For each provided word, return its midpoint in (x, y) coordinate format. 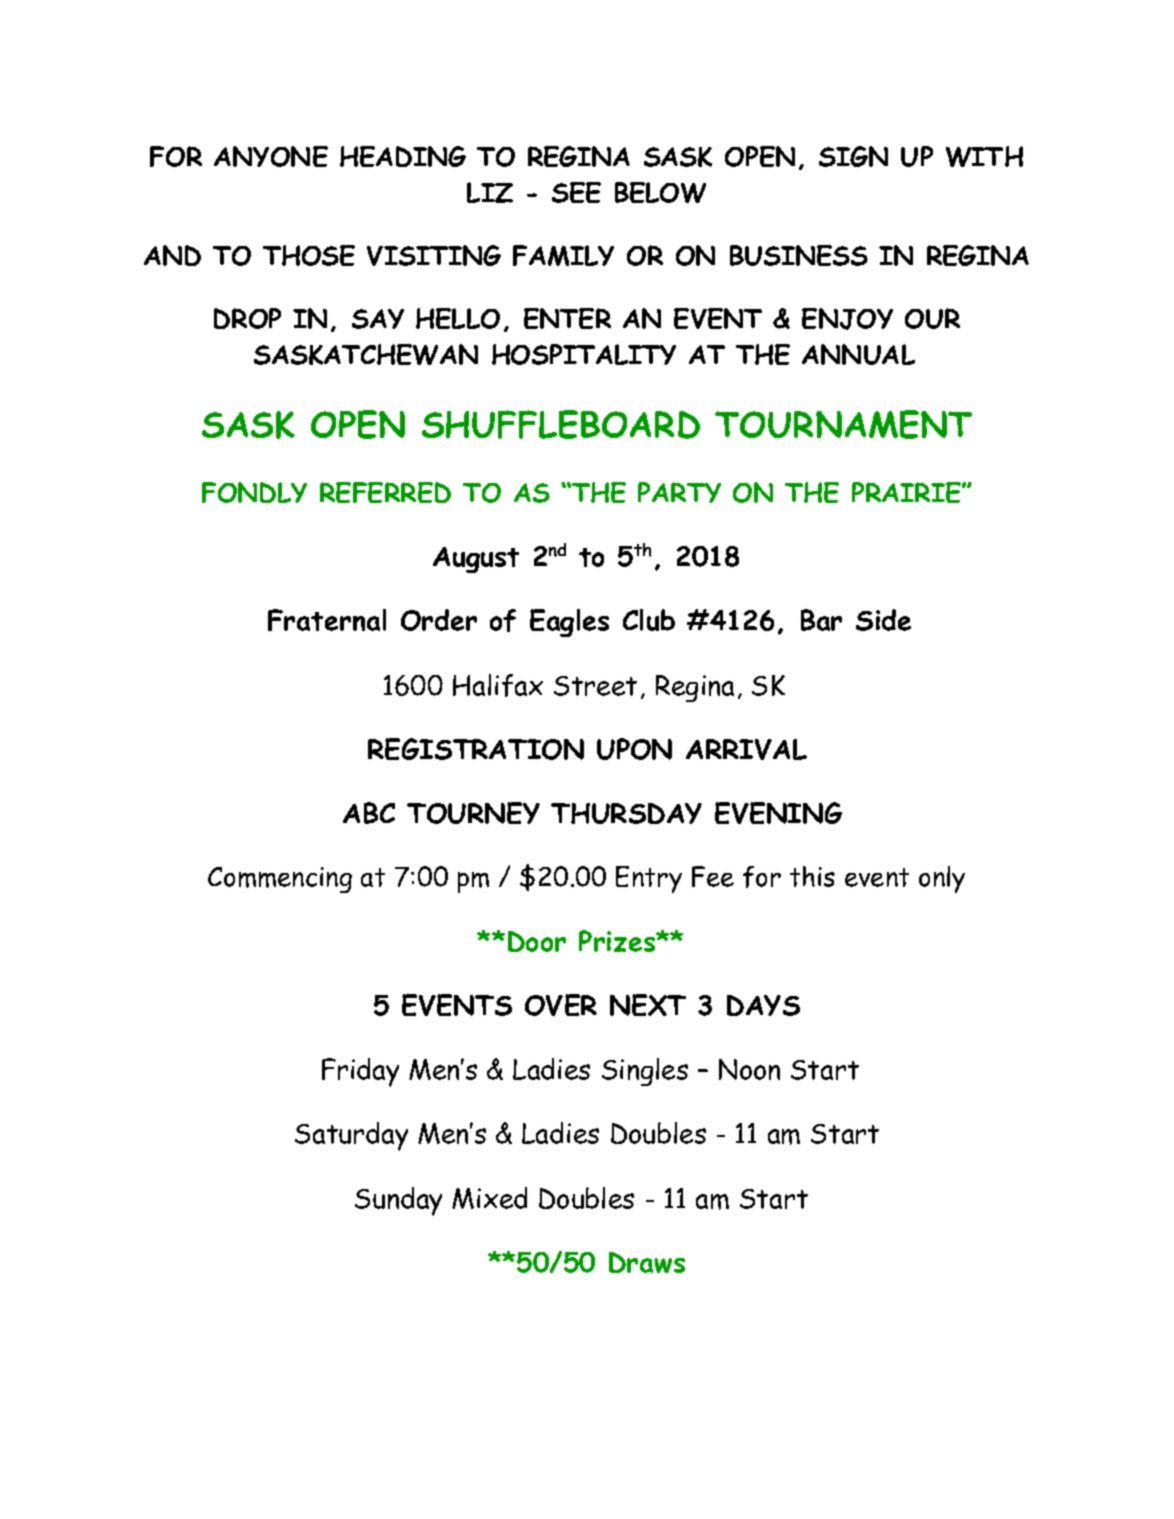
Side (883, 620)
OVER (561, 1005)
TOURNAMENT (843, 424)
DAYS (763, 1005)
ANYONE (271, 156)
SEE (576, 192)
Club (649, 620)
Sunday (398, 1201)
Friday (360, 1072)
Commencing (280, 880)
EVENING (778, 813)
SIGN (853, 156)
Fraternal (327, 620)
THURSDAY (626, 813)
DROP (247, 318)
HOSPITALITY (584, 354)
